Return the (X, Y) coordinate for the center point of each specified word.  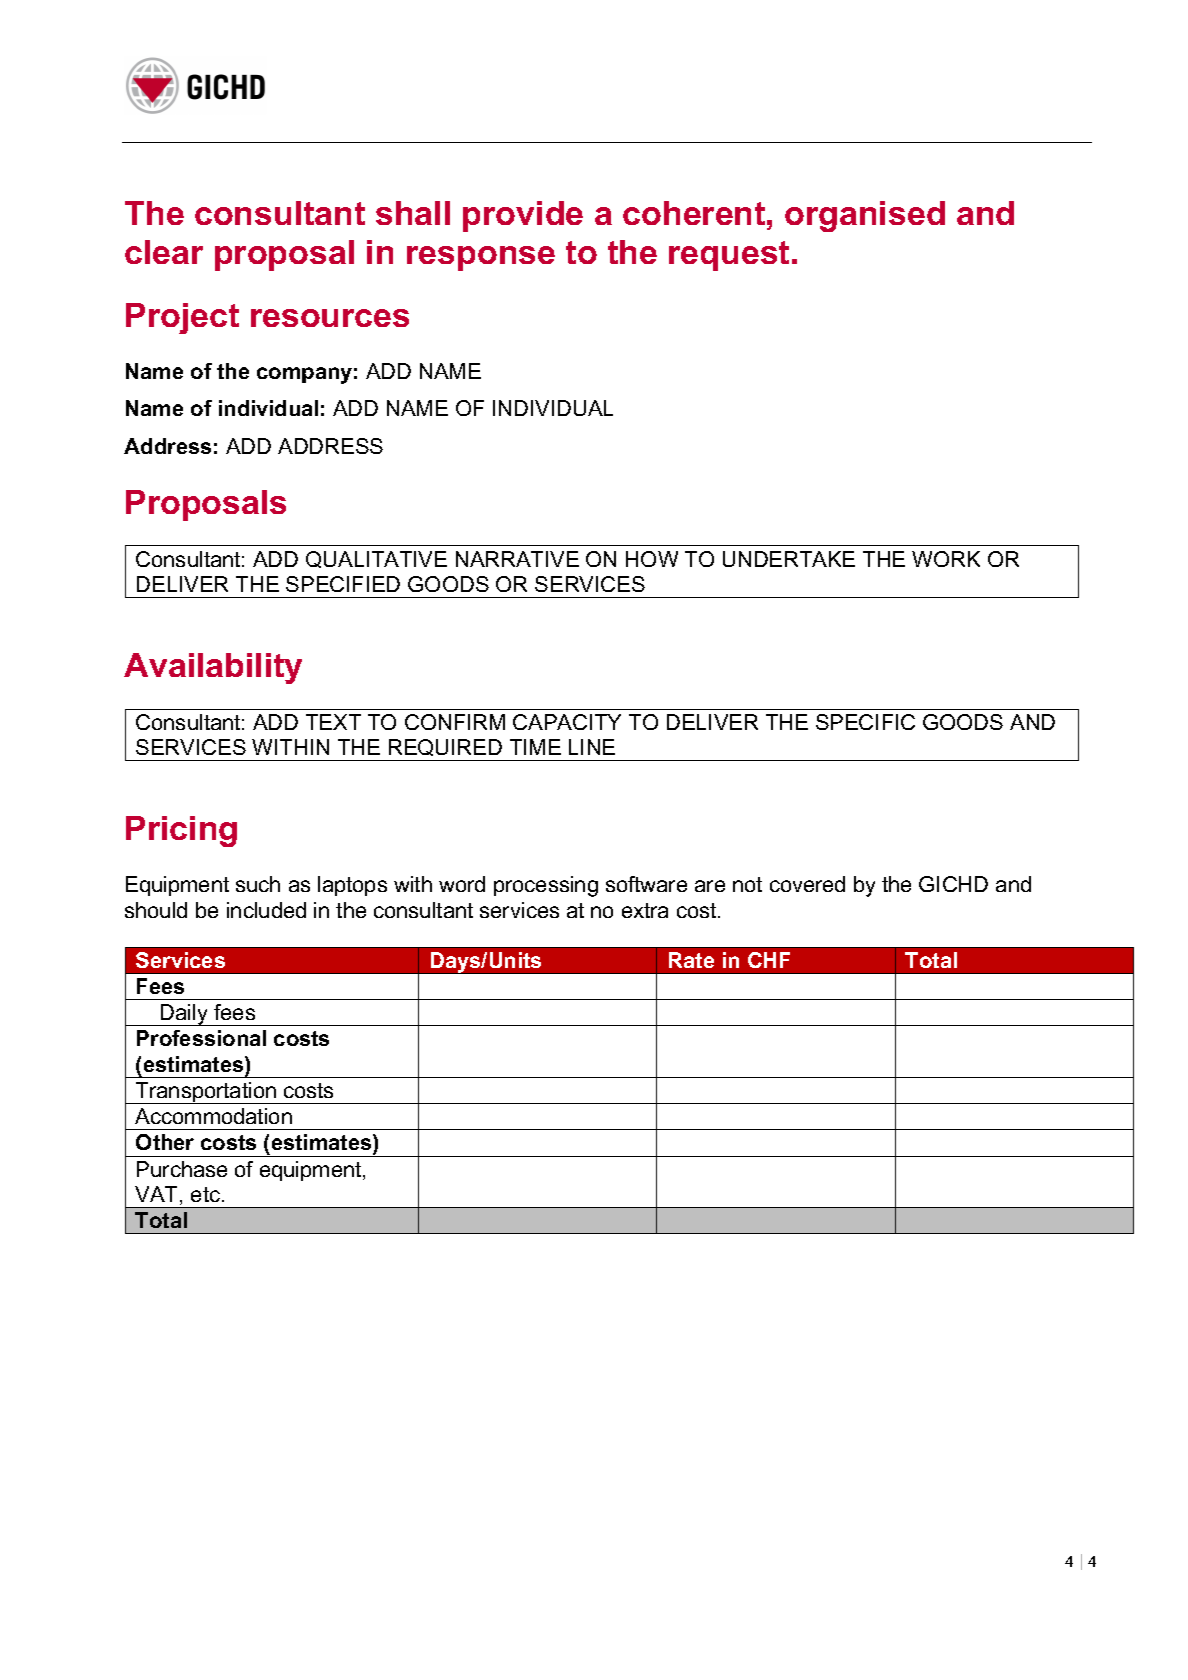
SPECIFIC (865, 722)
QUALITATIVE (376, 559)
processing (546, 886)
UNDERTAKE (789, 559)
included (266, 910)
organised (865, 216)
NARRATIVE (517, 559)
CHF (769, 960)
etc (207, 1194)
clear (164, 252)
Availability (213, 668)
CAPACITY (567, 722)
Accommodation (213, 1116)
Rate (691, 960)
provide (523, 216)
